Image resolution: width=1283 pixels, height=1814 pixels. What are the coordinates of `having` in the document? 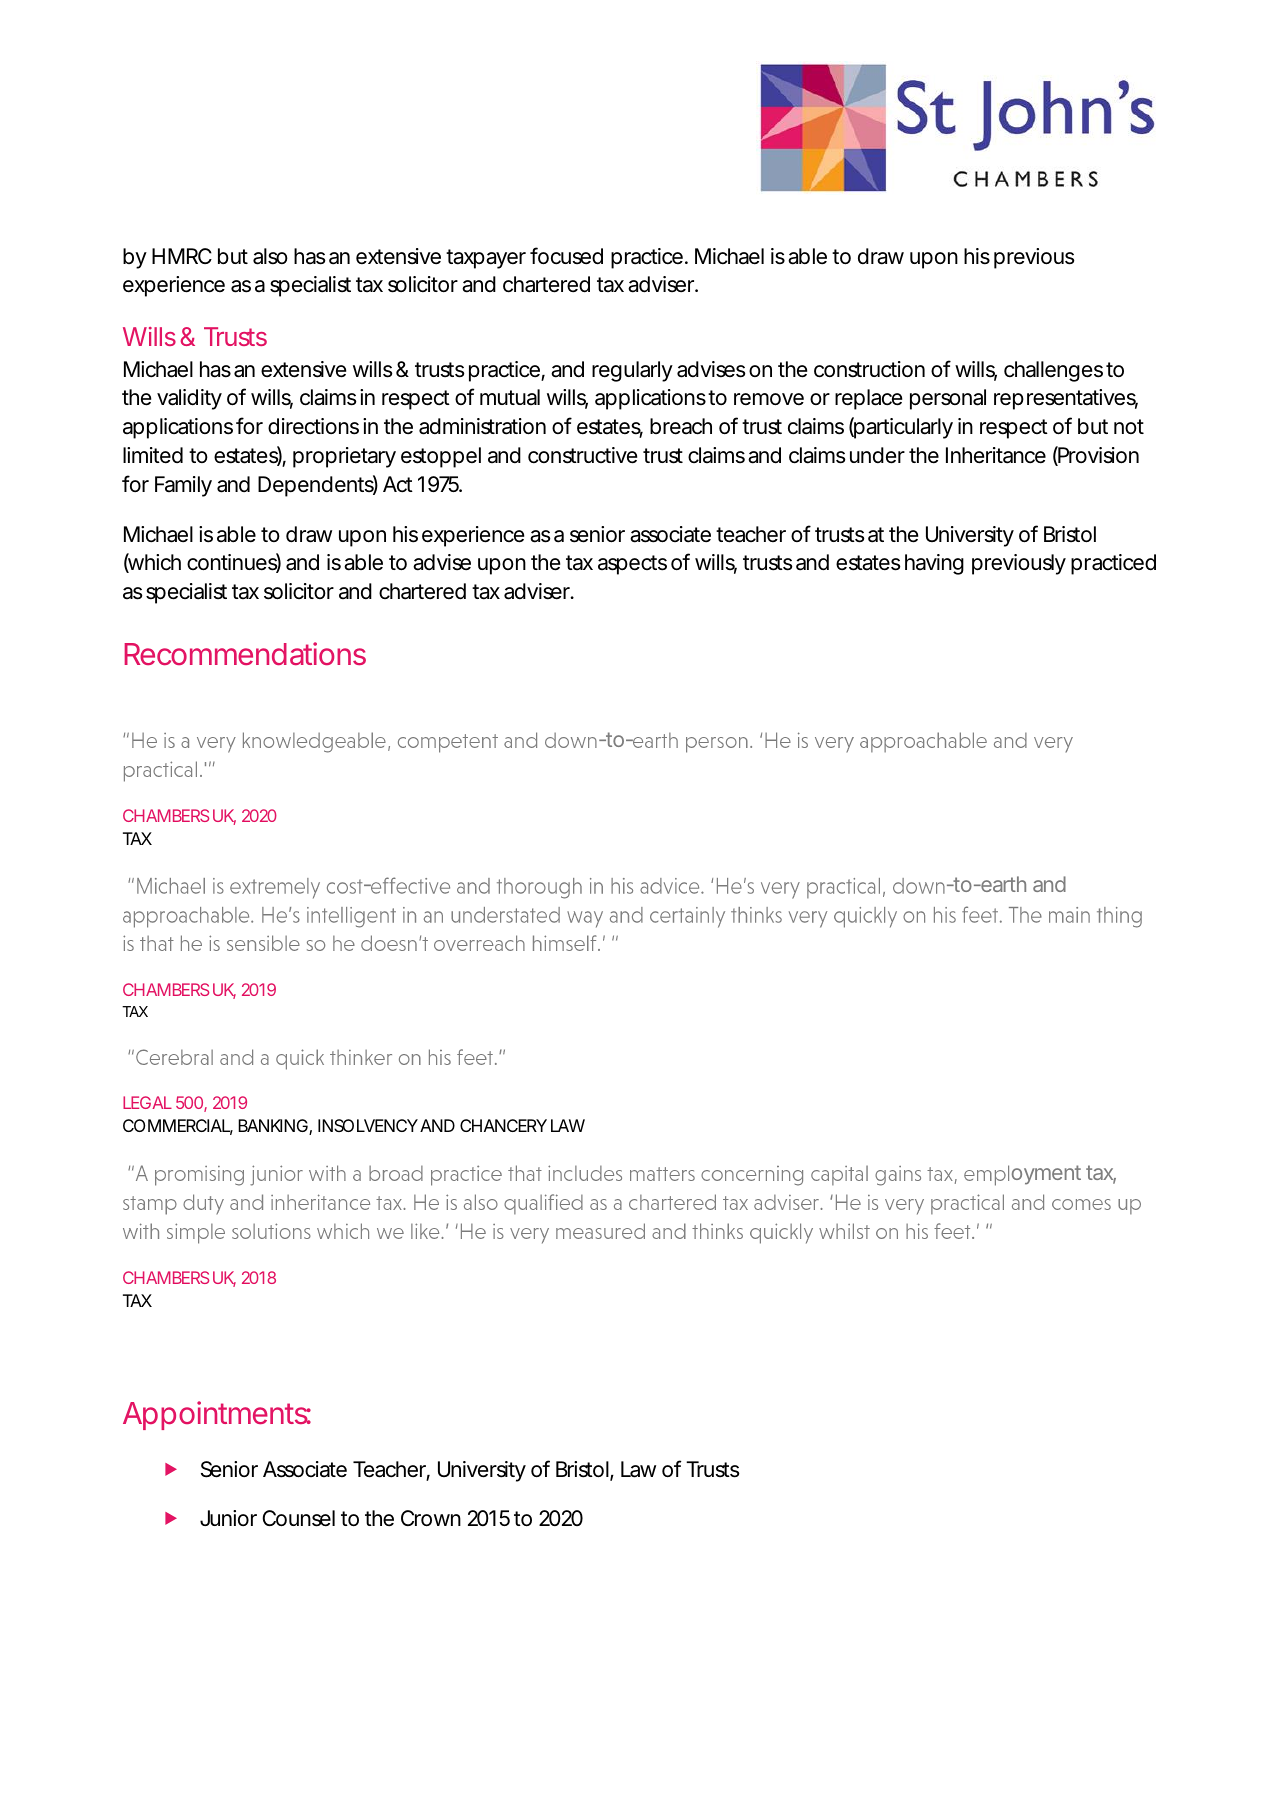 It's located at (934, 564).
